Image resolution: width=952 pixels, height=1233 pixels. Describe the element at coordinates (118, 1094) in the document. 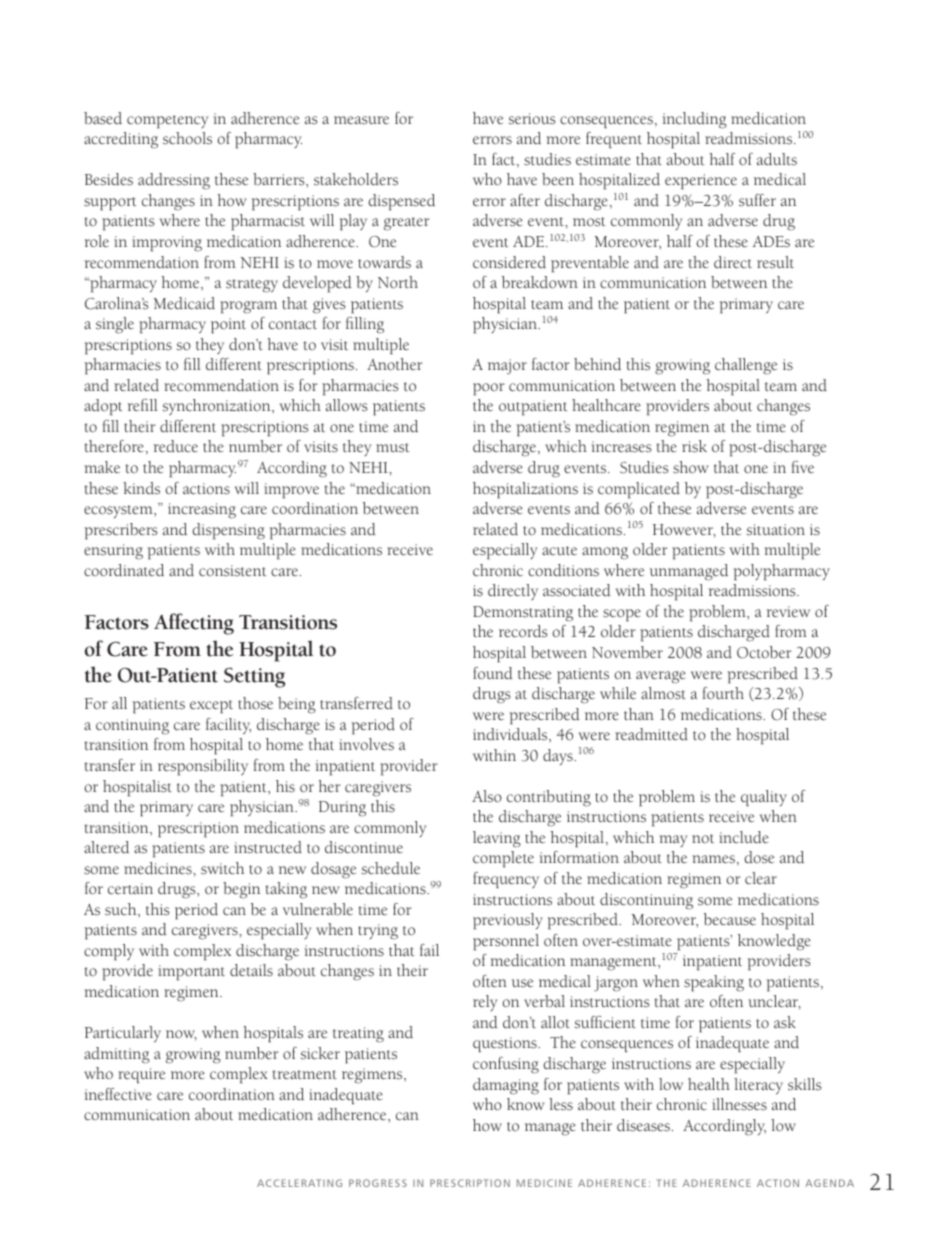

I see `ineffective` at that location.
